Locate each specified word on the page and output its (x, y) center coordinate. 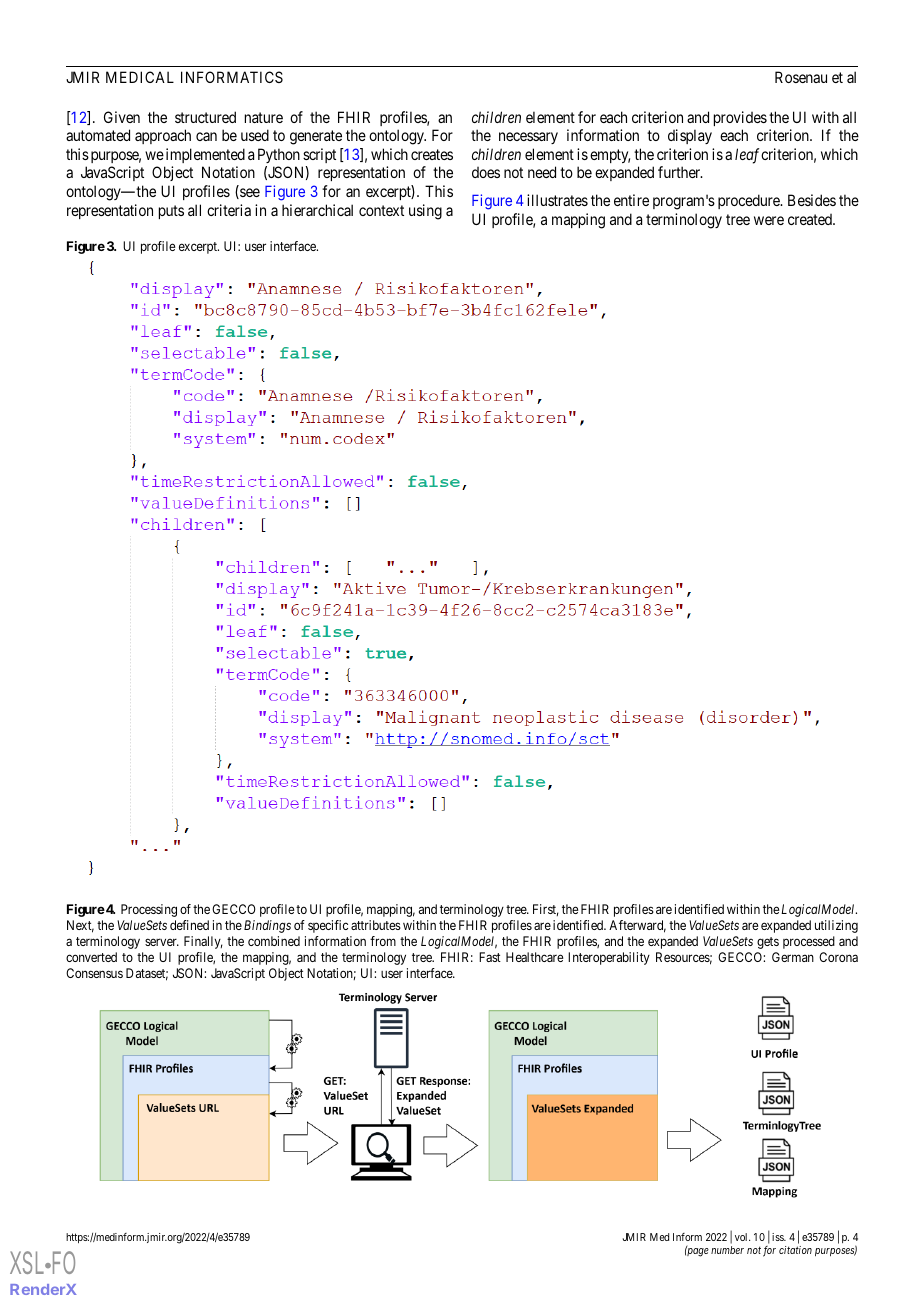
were (769, 220)
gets (768, 943)
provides (740, 118)
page (697, 1252)
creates (432, 154)
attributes (376, 925)
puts (171, 212)
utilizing (836, 926)
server (162, 942)
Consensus (94, 973)
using (425, 212)
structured (205, 117)
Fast (490, 957)
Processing (149, 910)
